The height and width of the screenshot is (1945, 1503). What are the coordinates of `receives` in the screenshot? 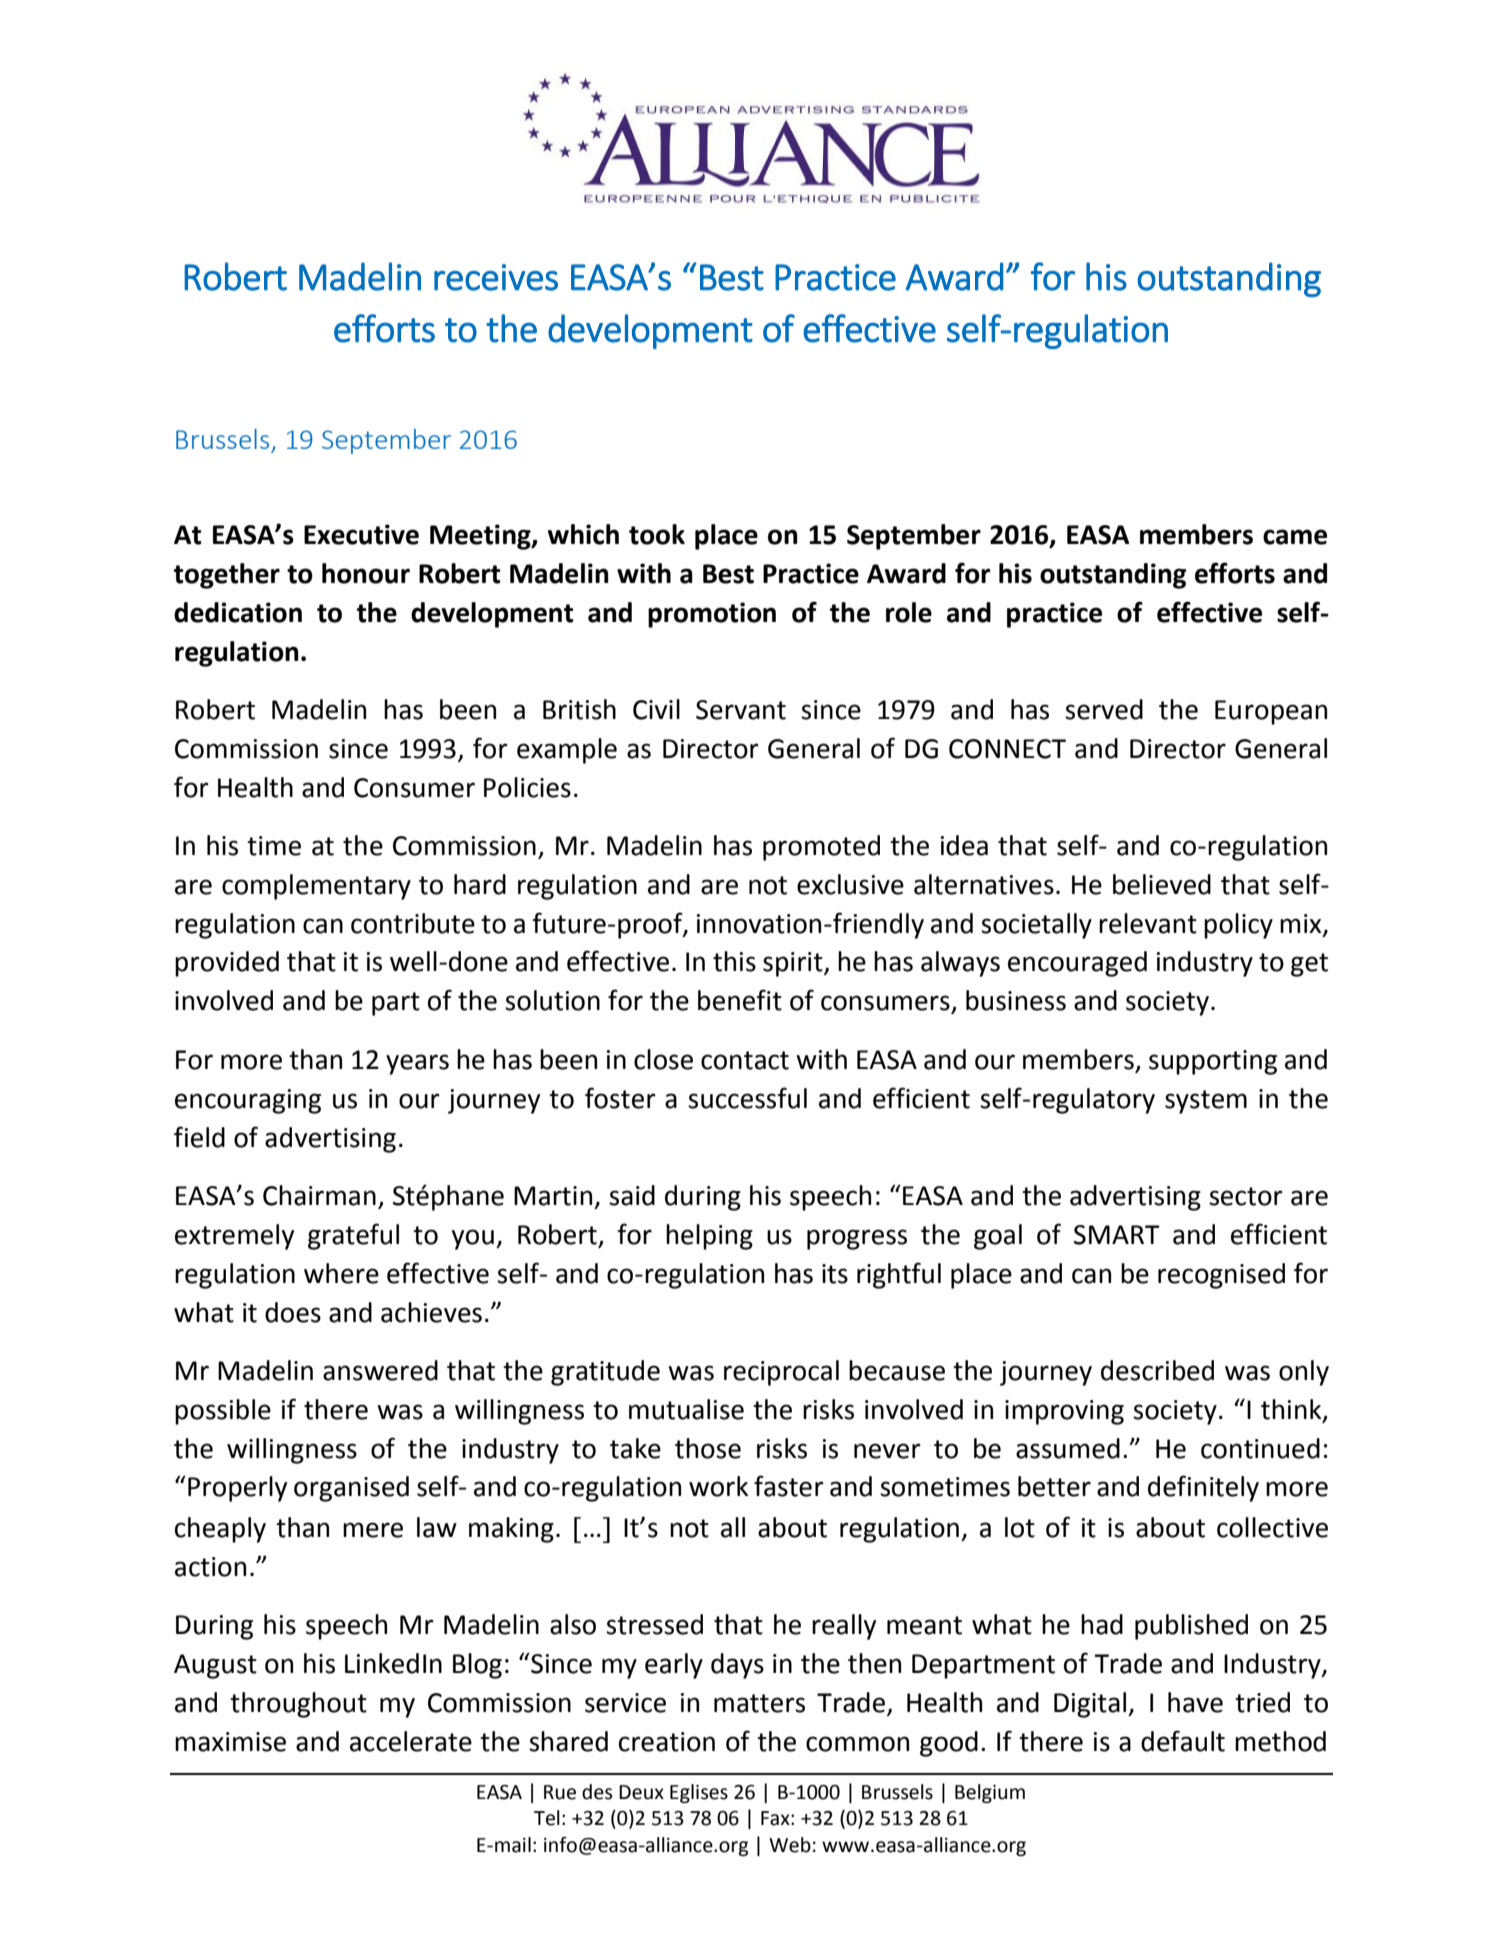 It's located at (496, 277).
